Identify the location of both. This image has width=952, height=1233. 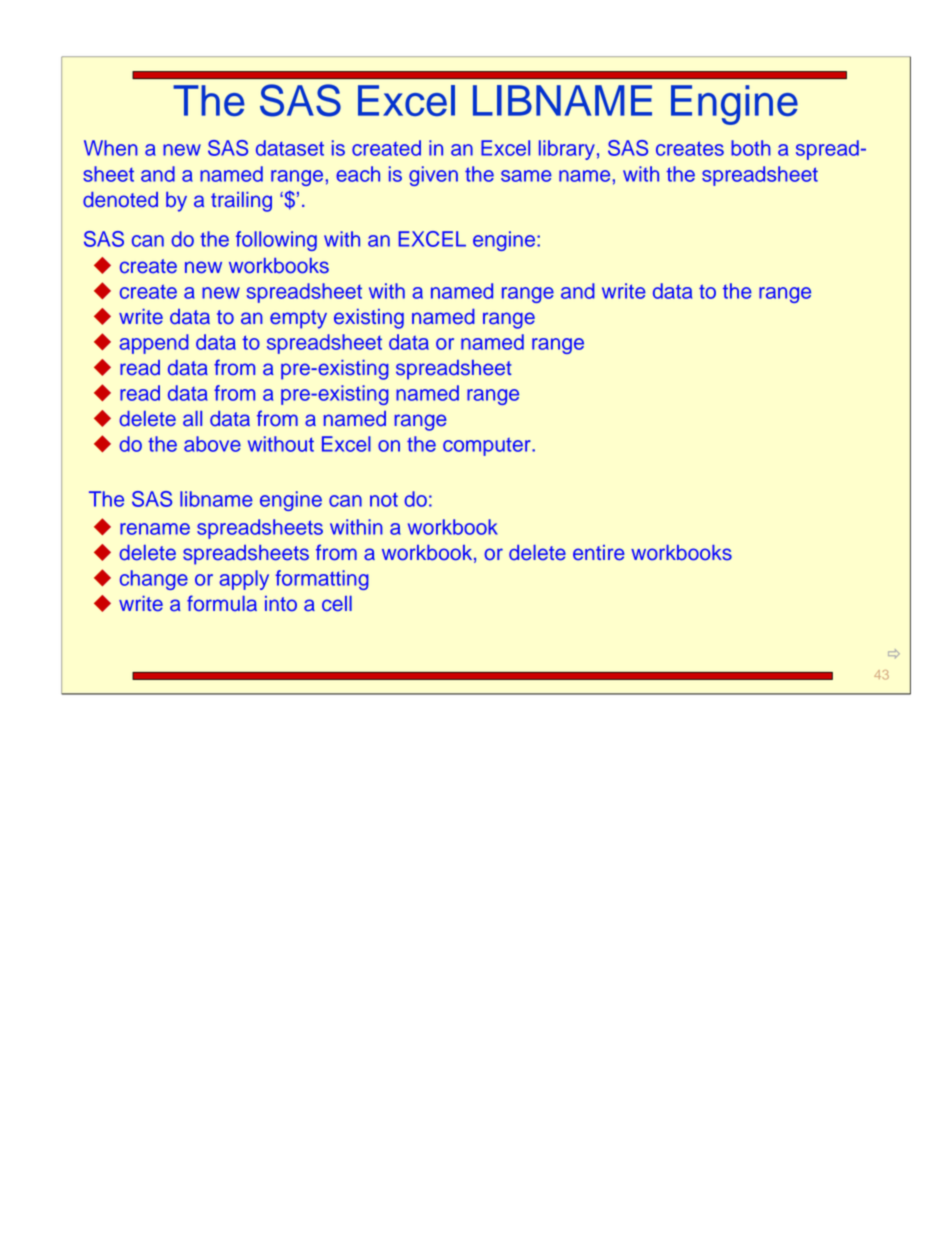
(751, 148).
